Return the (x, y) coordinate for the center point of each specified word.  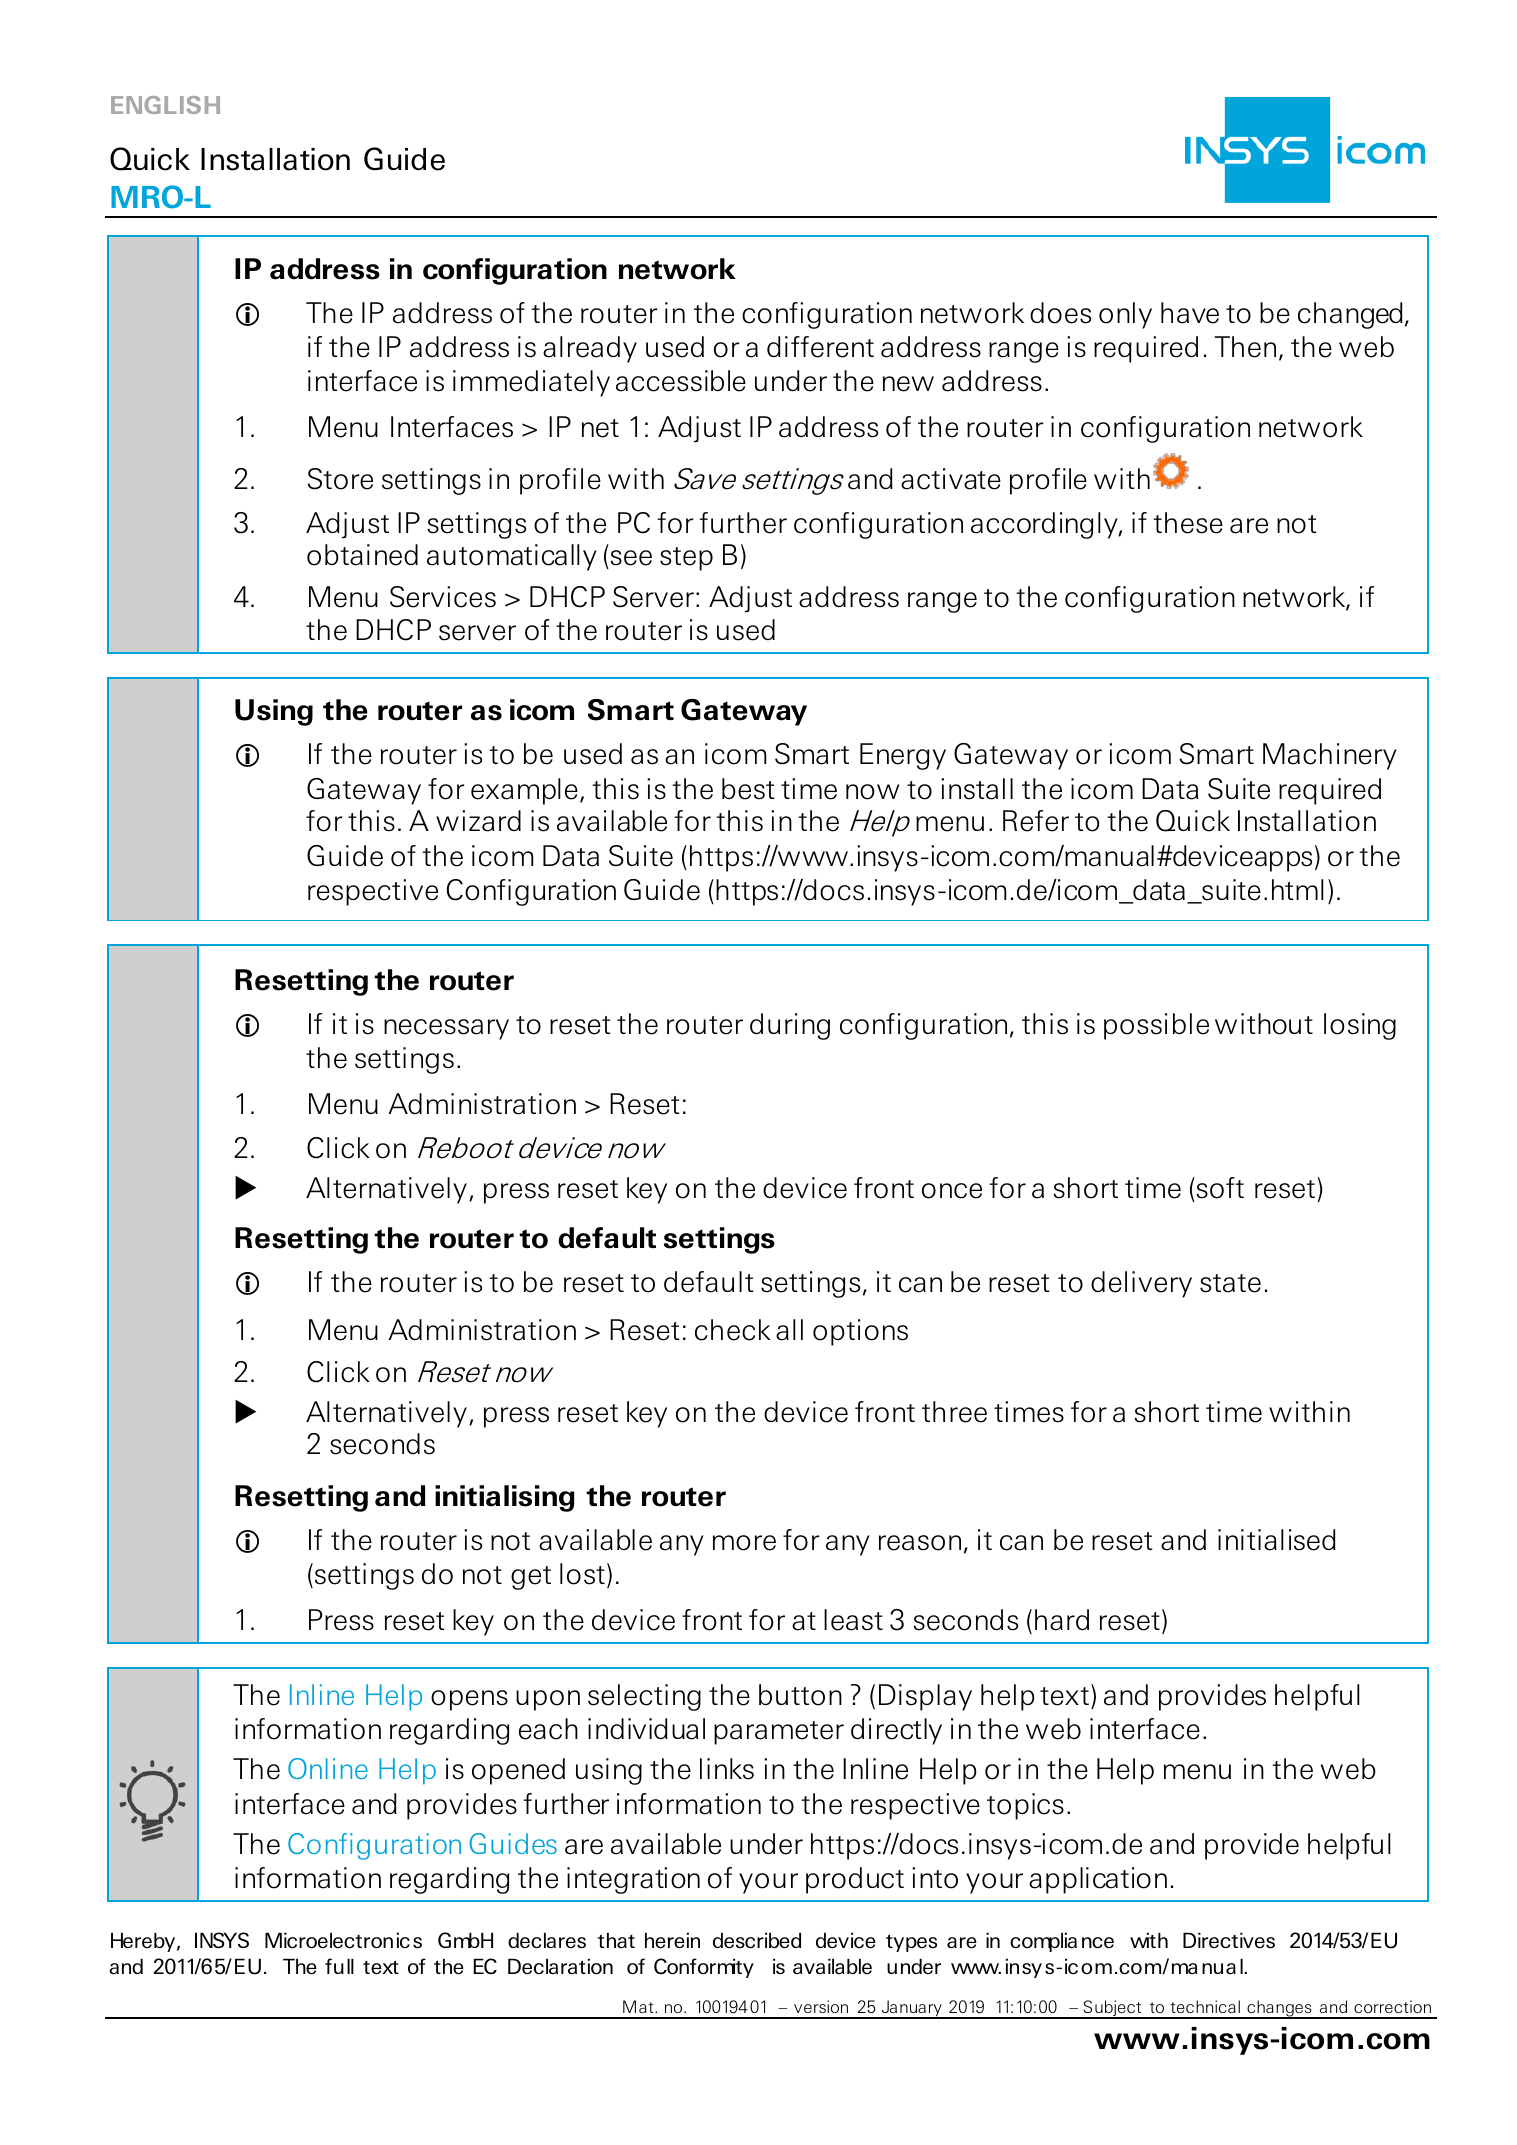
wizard (478, 821)
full (339, 1966)
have (1190, 313)
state (1230, 1283)
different (820, 347)
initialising (505, 1498)
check (733, 1330)
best (748, 789)
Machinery (1330, 756)
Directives (1229, 1940)
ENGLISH (165, 105)
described (757, 1940)
